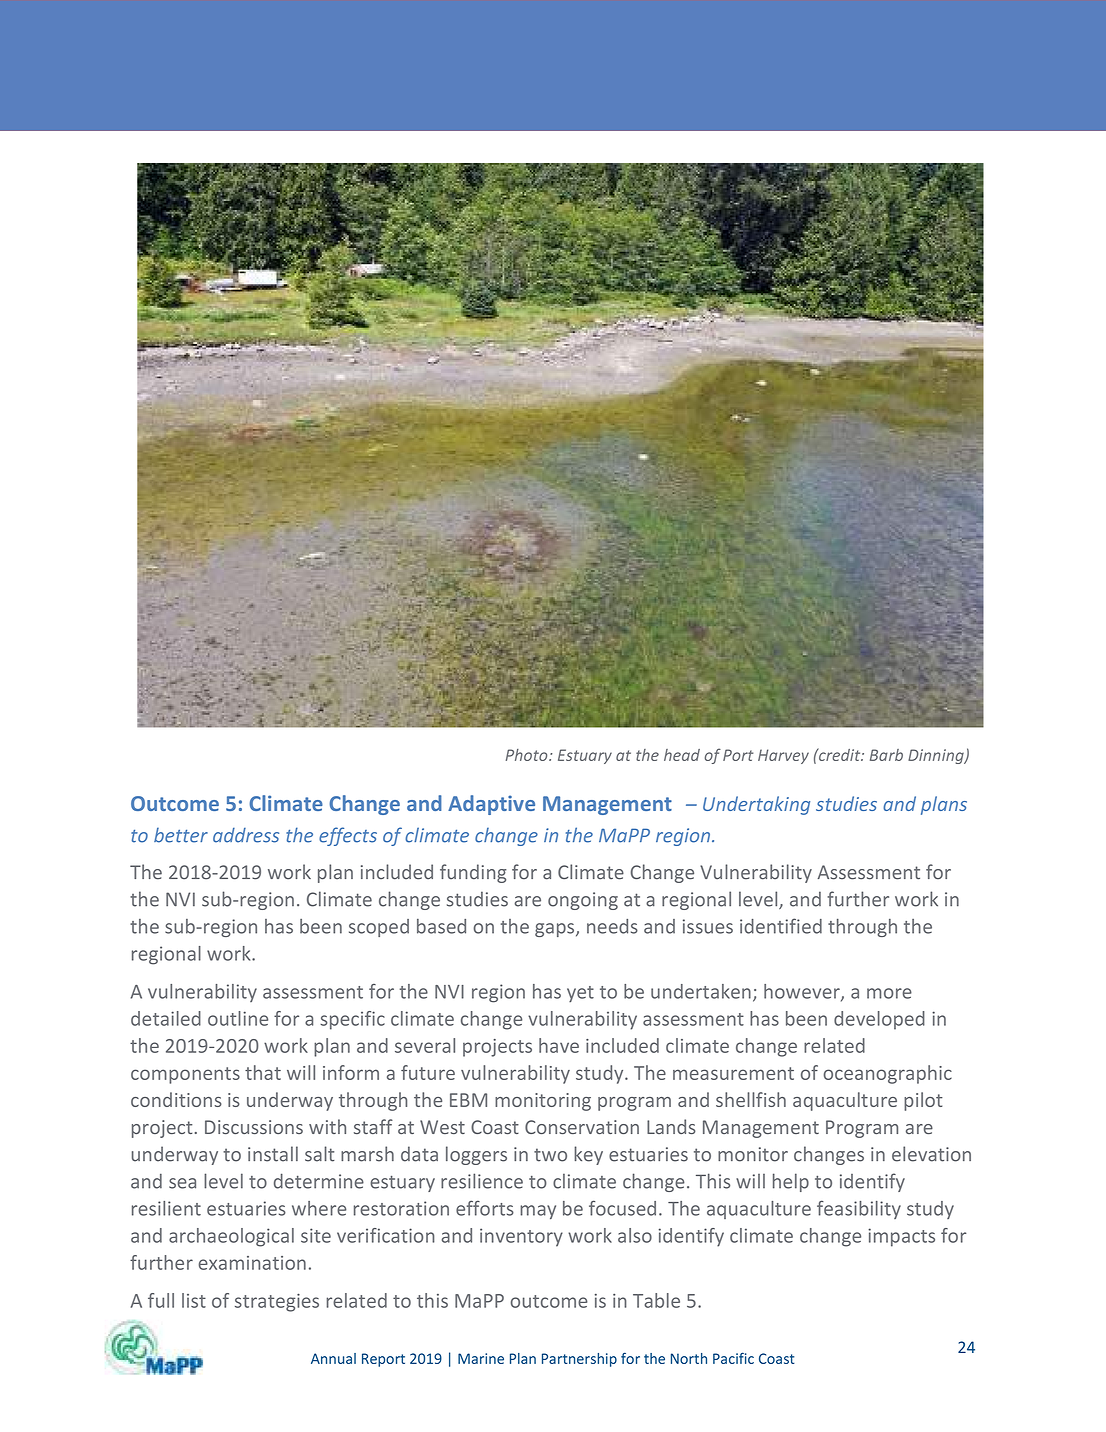 This screenshot has height=1432, width=1106. What do you see at coordinates (733, 1358) in the screenshot?
I see `Pacific` at bounding box center [733, 1358].
